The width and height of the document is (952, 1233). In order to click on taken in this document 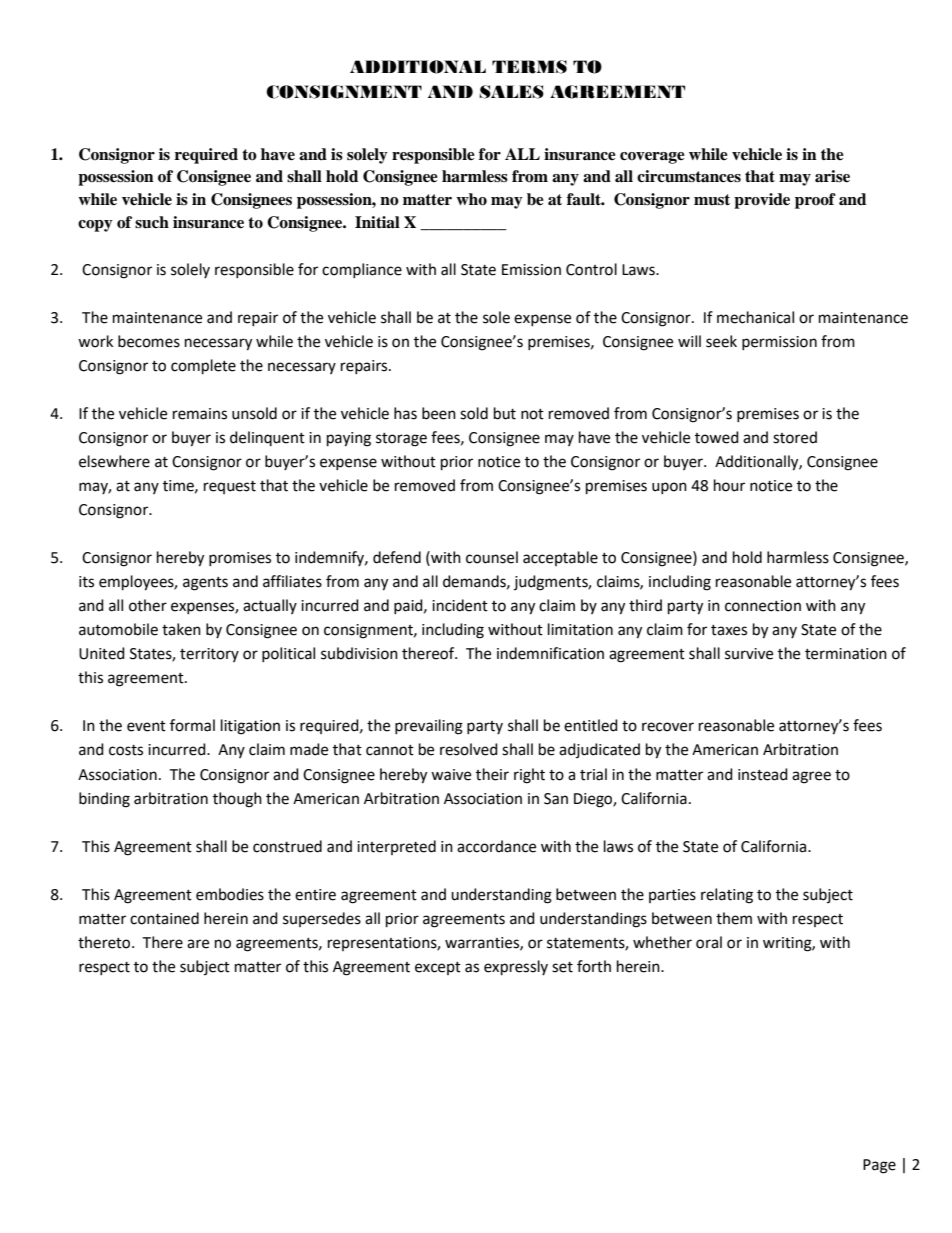, I will do `click(181, 629)`.
